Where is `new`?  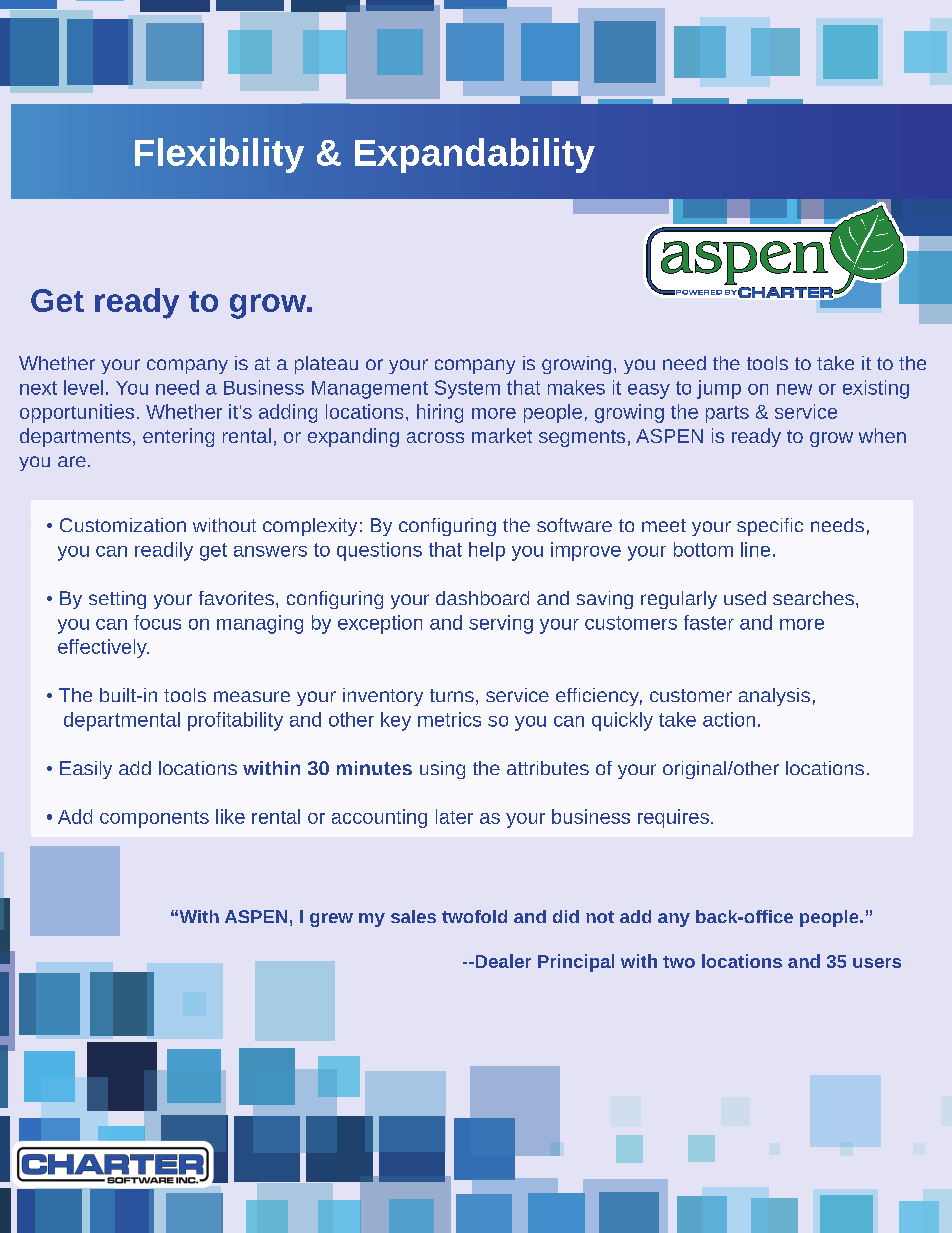 new is located at coordinates (794, 389).
